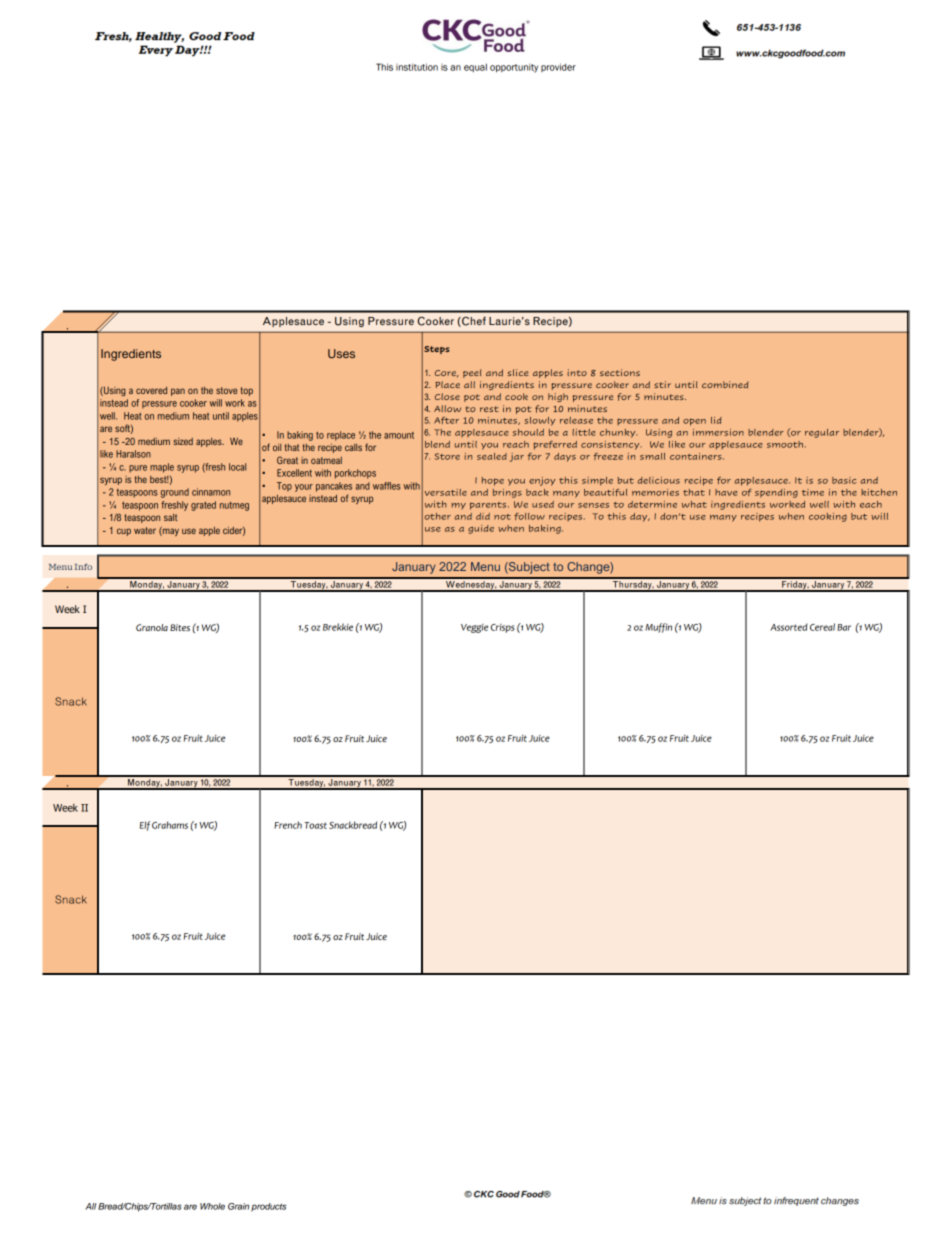 Image resolution: width=952 pixels, height=1233 pixels. I want to click on provider, so click(558, 67).
